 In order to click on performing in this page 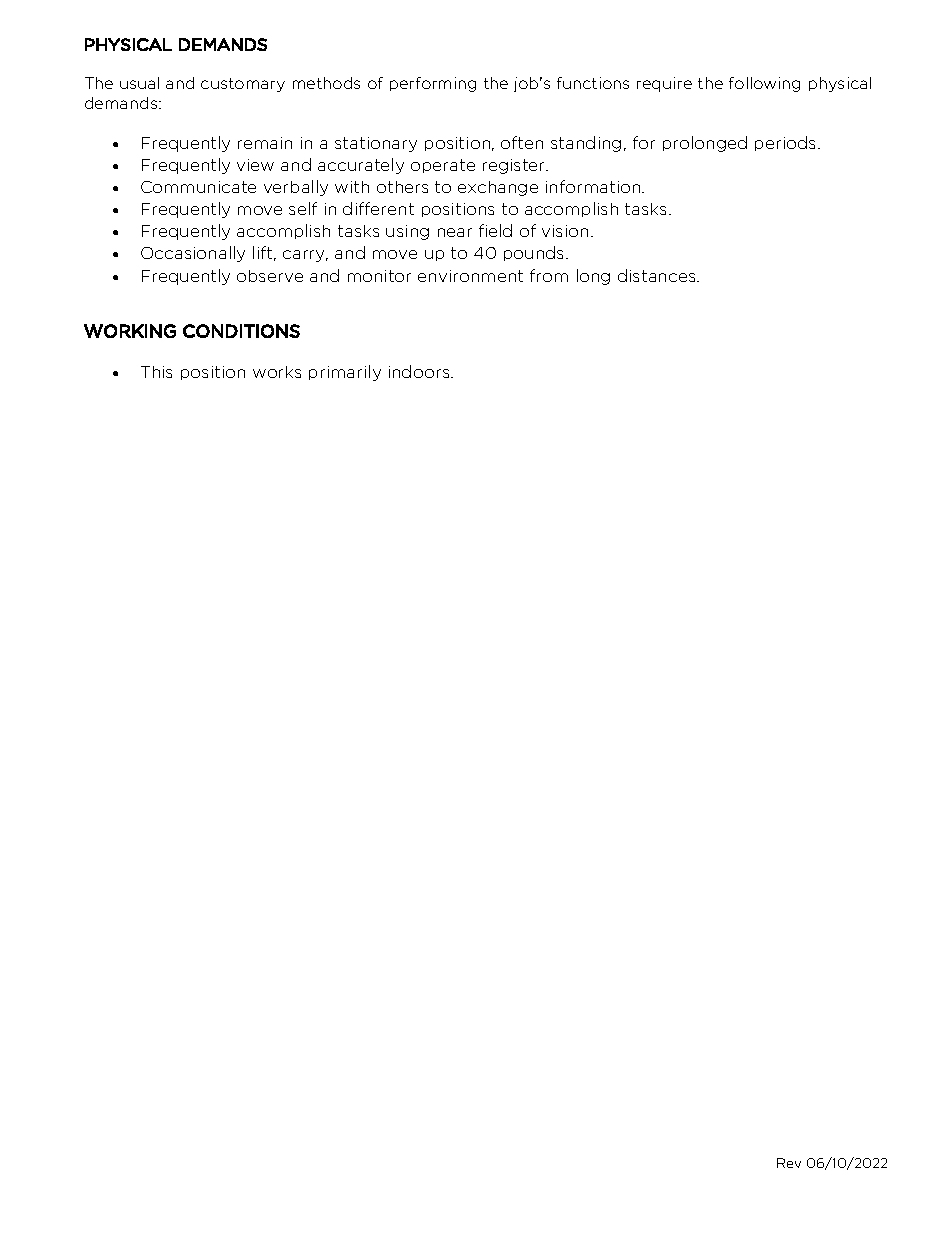, I will do `click(433, 84)`.
